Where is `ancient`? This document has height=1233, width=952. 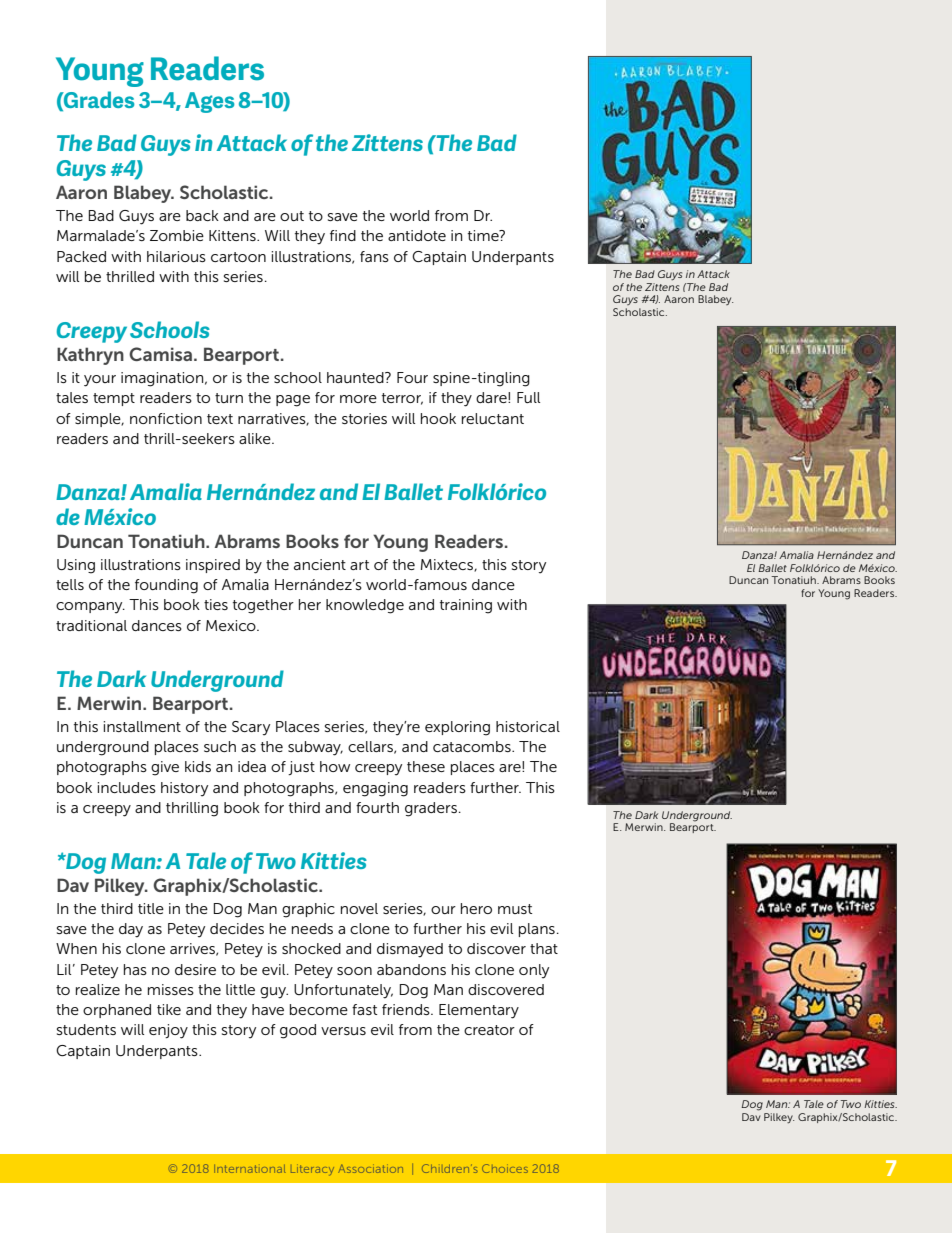
ancient is located at coordinates (320, 564).
